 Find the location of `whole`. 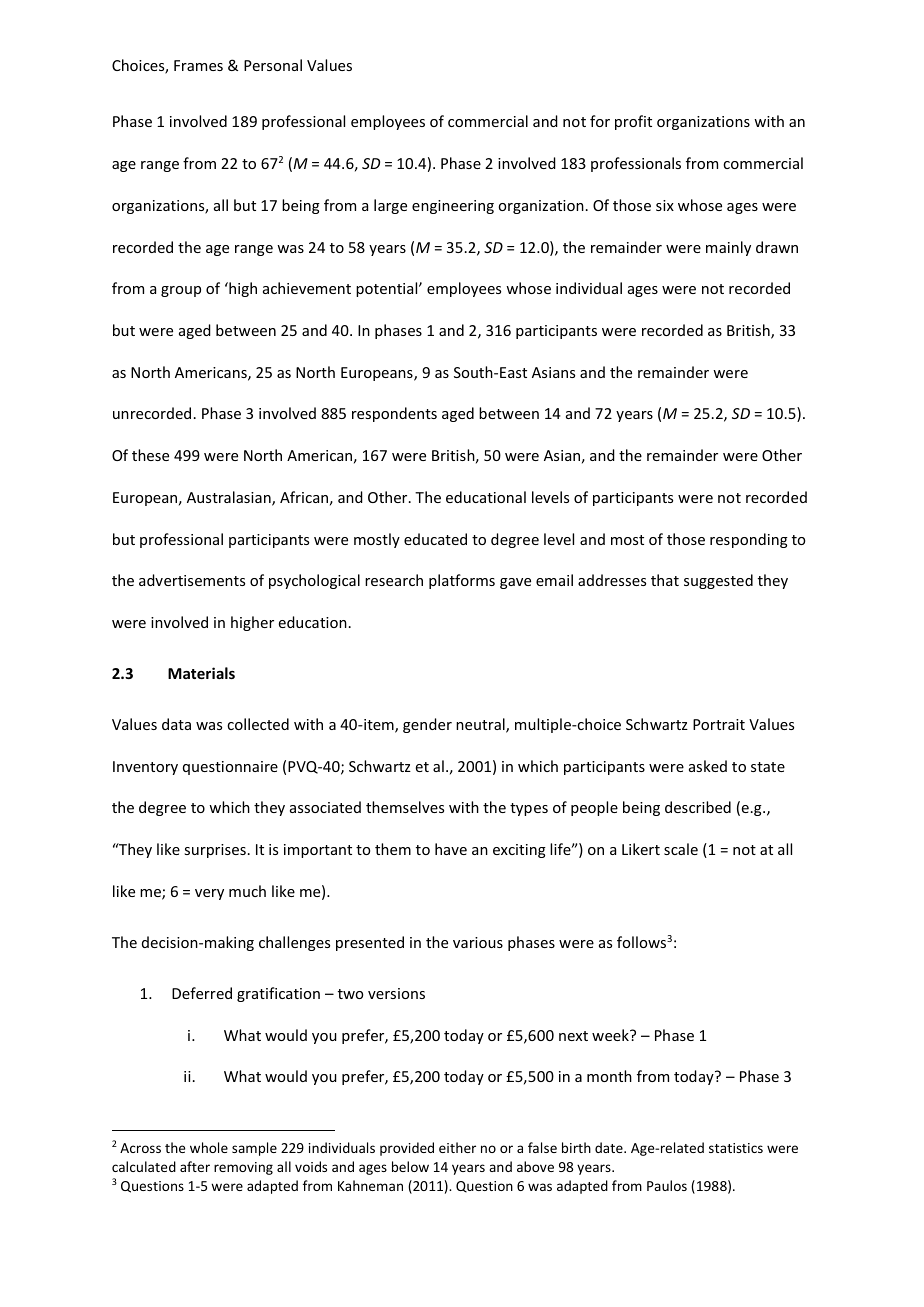

whole is located at coordinates (209, 1147).
